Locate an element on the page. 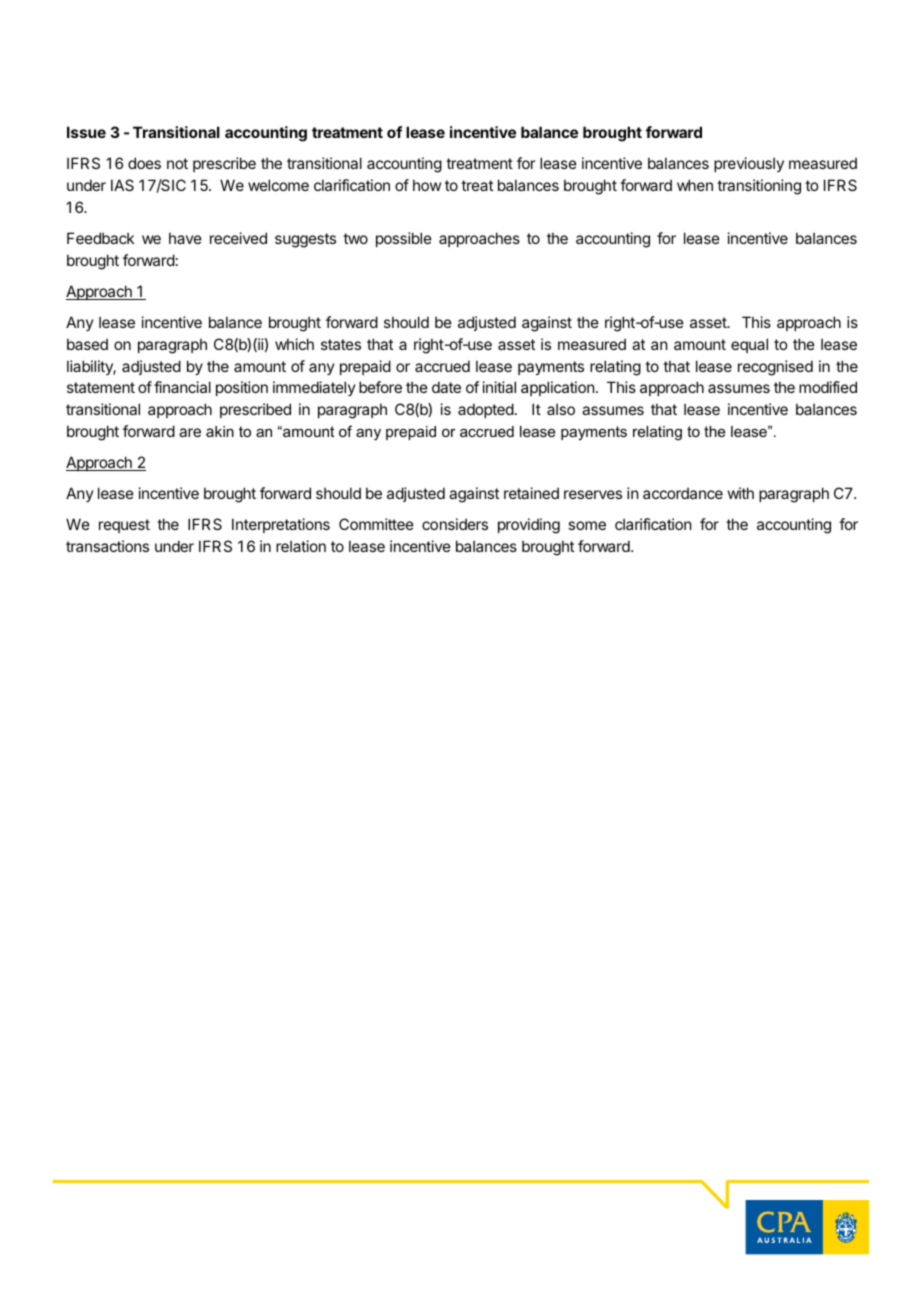  with is located at coordinates (741, 493).
